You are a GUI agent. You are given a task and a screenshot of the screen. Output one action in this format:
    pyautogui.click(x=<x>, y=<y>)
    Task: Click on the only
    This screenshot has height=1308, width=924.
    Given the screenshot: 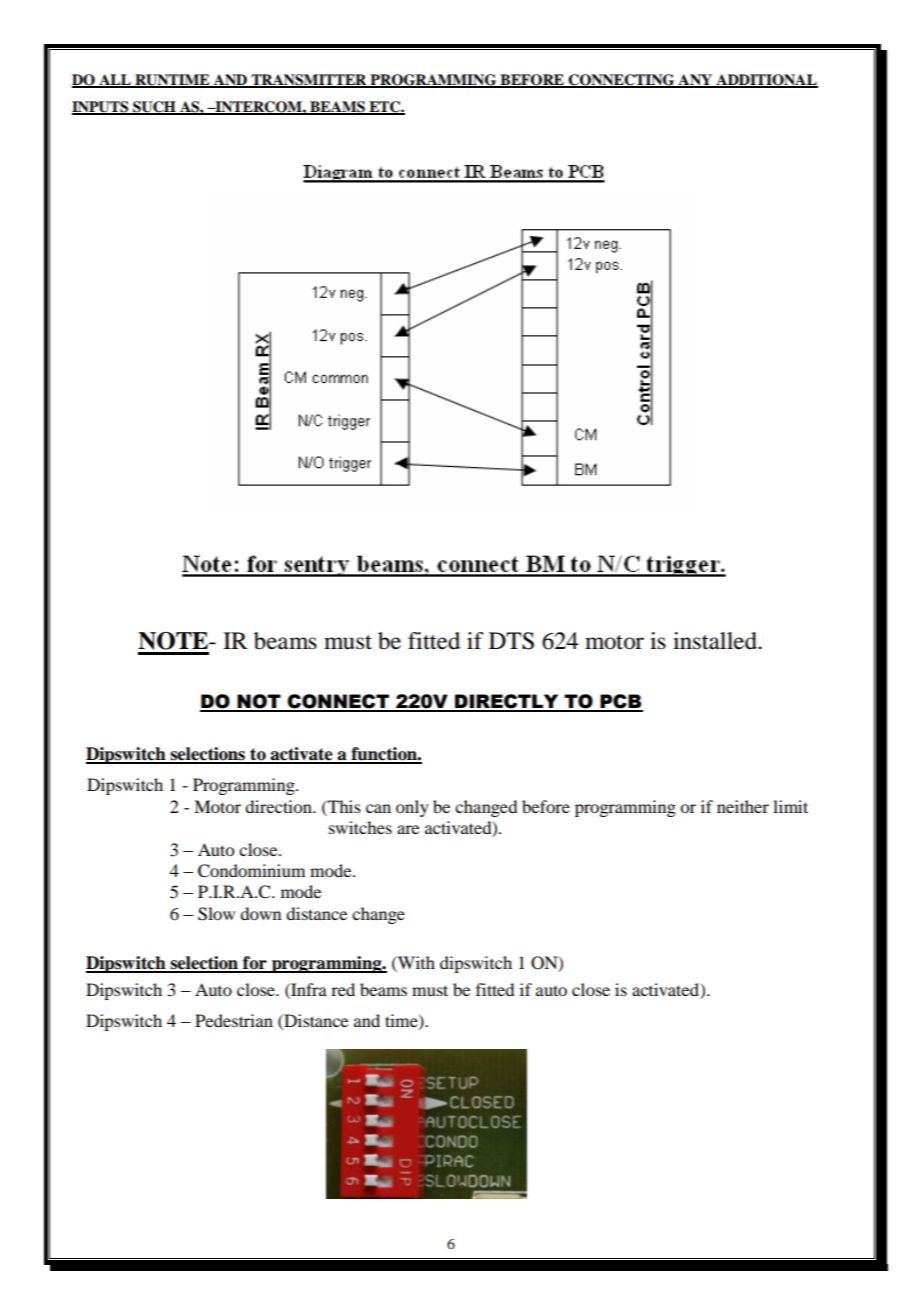 What is the action you would take?
    pyautogui.click(x=412, y=808)
